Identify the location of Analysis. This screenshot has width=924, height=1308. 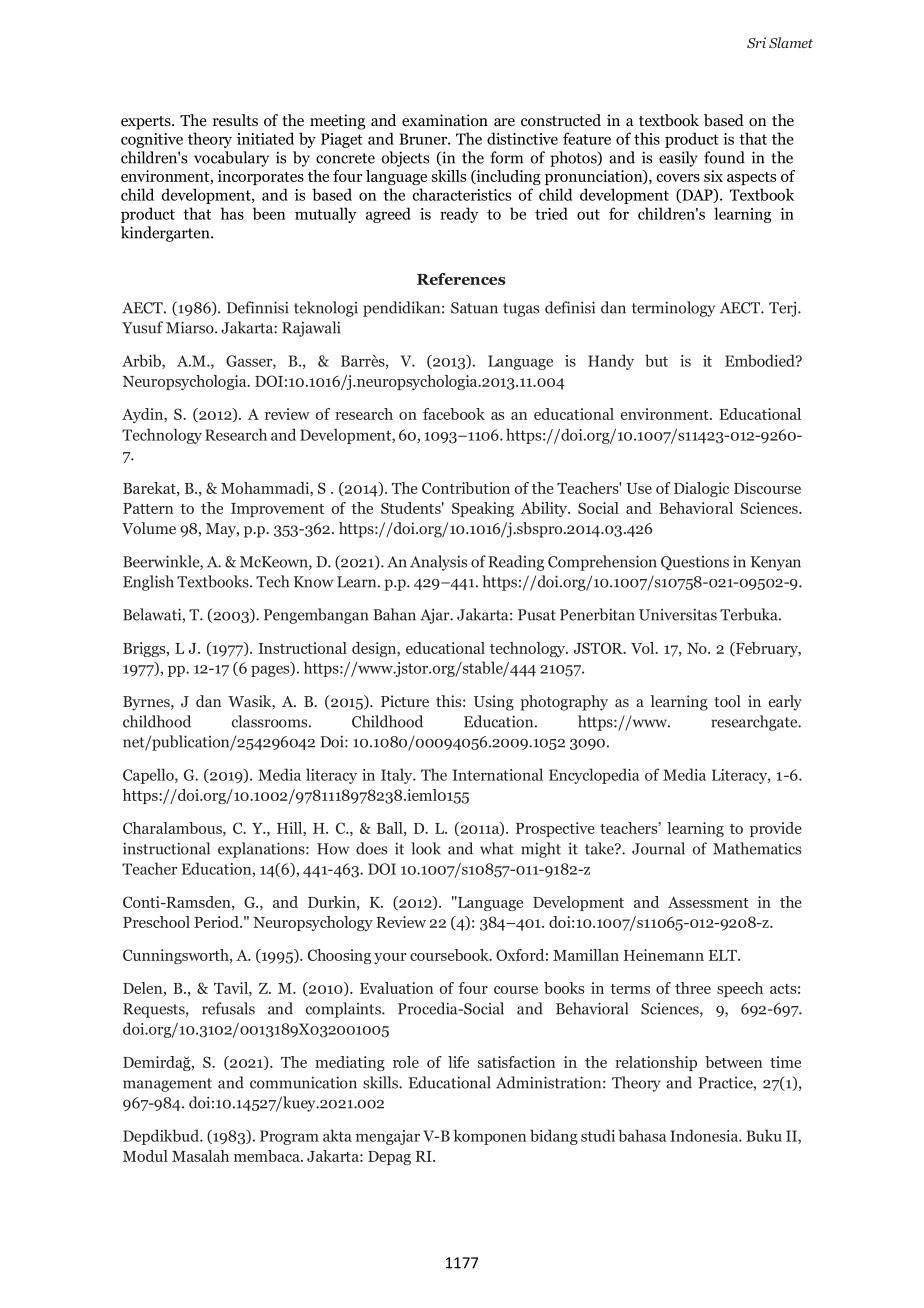
(438, 563).
